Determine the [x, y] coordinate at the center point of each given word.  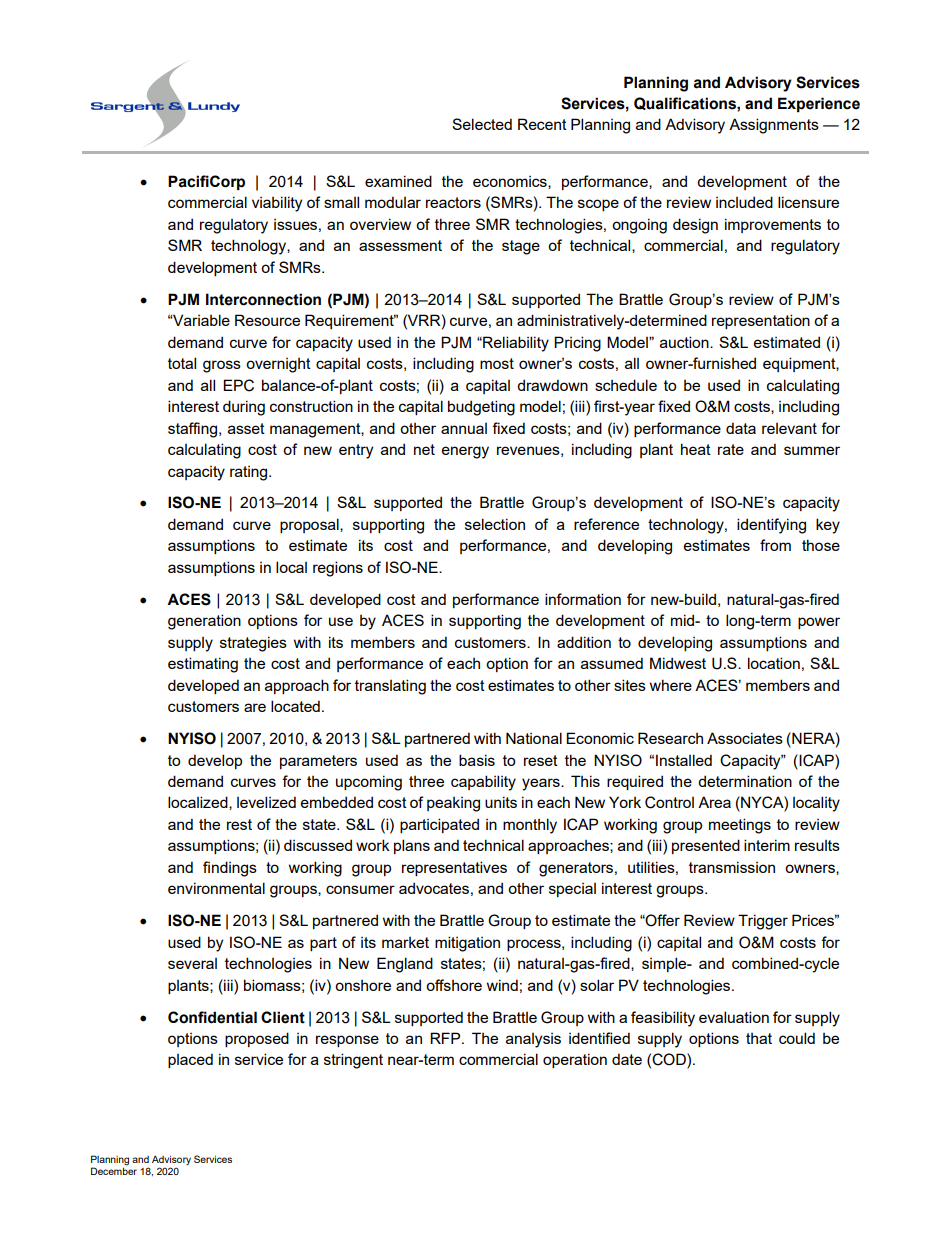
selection [495, 524]
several [192, 963]
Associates [745, 738]
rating [250, 473]
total [182, 363]
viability [277, 204]
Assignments [774, 126]
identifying [771, 526]
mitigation [467, 944]
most [497, 363]
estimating [203, 665]
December [114, 1170]
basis [477, 760]
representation [761, 321]
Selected [482, 124]
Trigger [763, 922]
